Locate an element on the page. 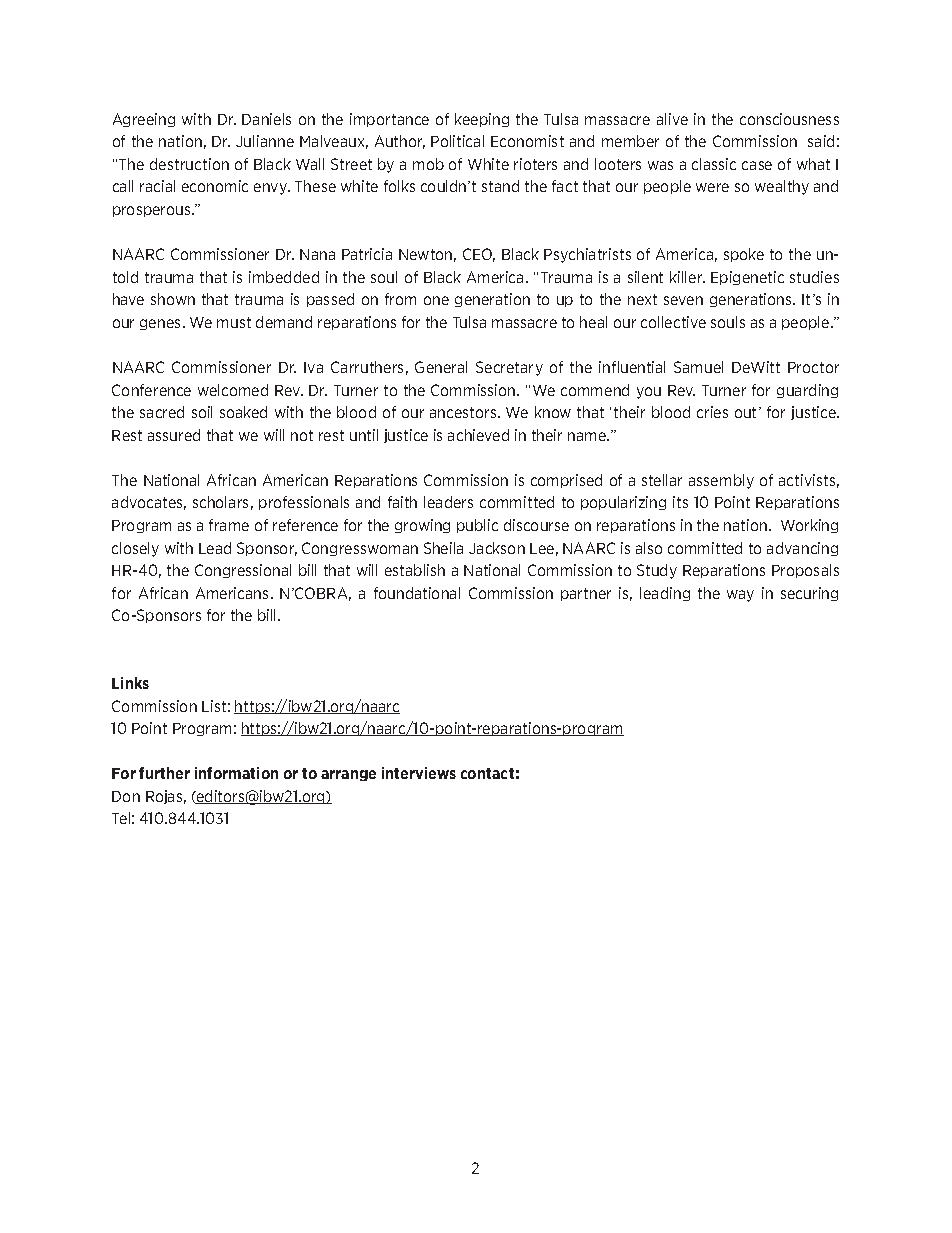  assured is located at coordinates (174, 435).
